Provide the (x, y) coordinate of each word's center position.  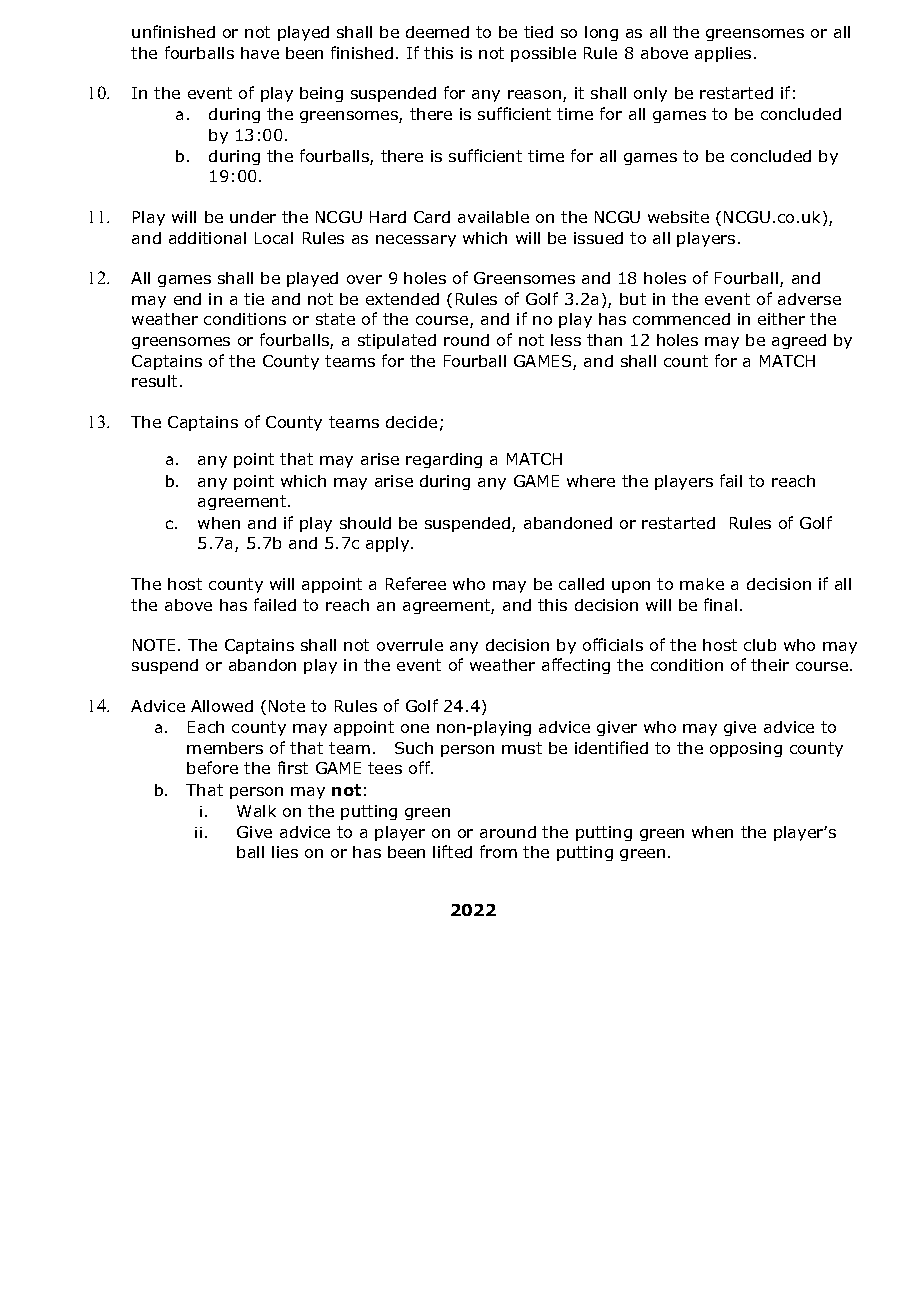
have (260, 53)
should (365, 523)
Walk (256, 811)
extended (402, 299)
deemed (437, 32)
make (702, 584)
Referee (416, 583)
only (650, 94)
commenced (681, 319)
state (335, 319)
